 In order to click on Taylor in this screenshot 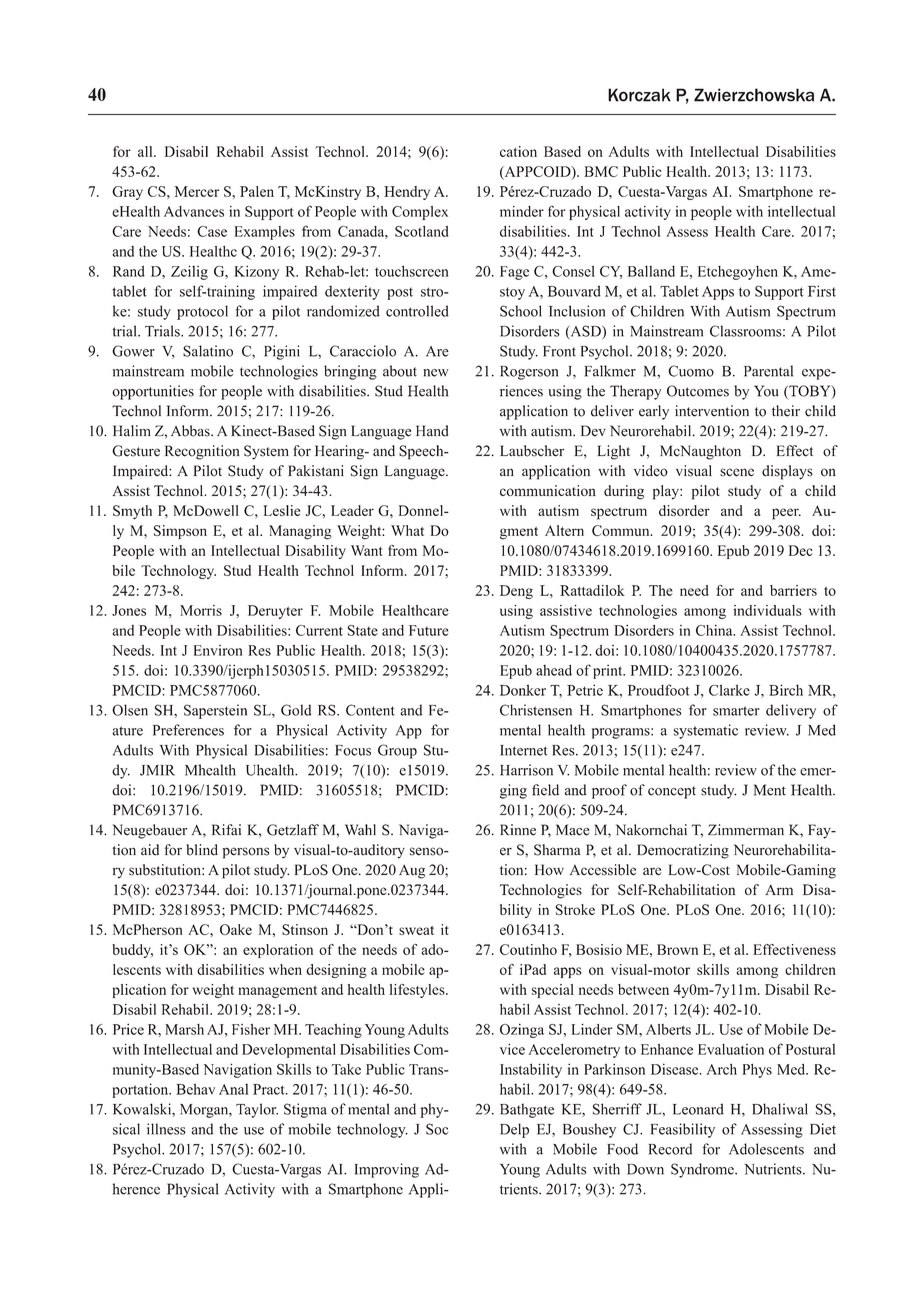, I will do `click(257, 1110)`.
